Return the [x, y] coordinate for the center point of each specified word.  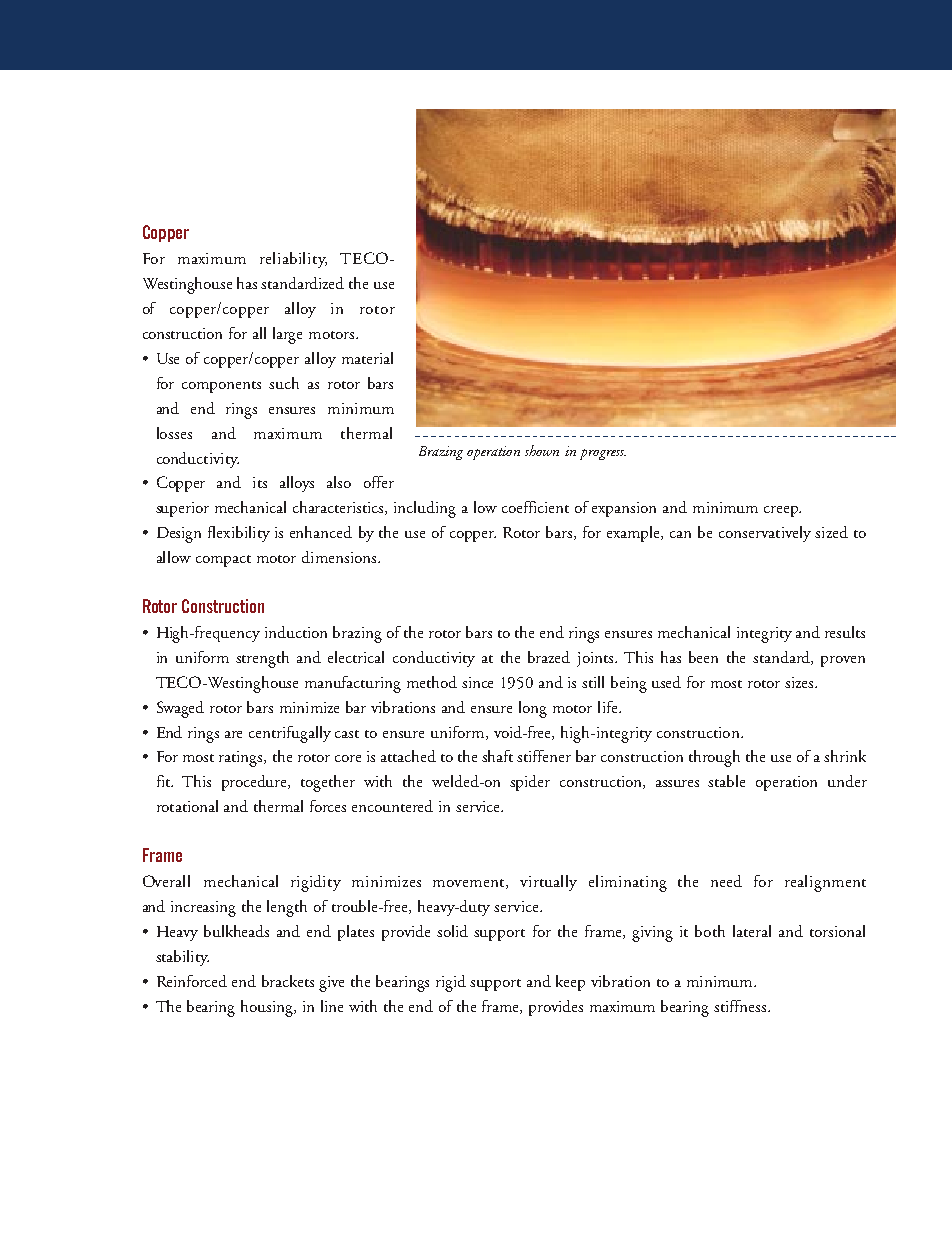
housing [268, 1008]
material [367, 358]
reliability [293, 260]
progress [603, 454]
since [477, 682]
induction [296, 632]
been [703, 657]
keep [570, 983]
